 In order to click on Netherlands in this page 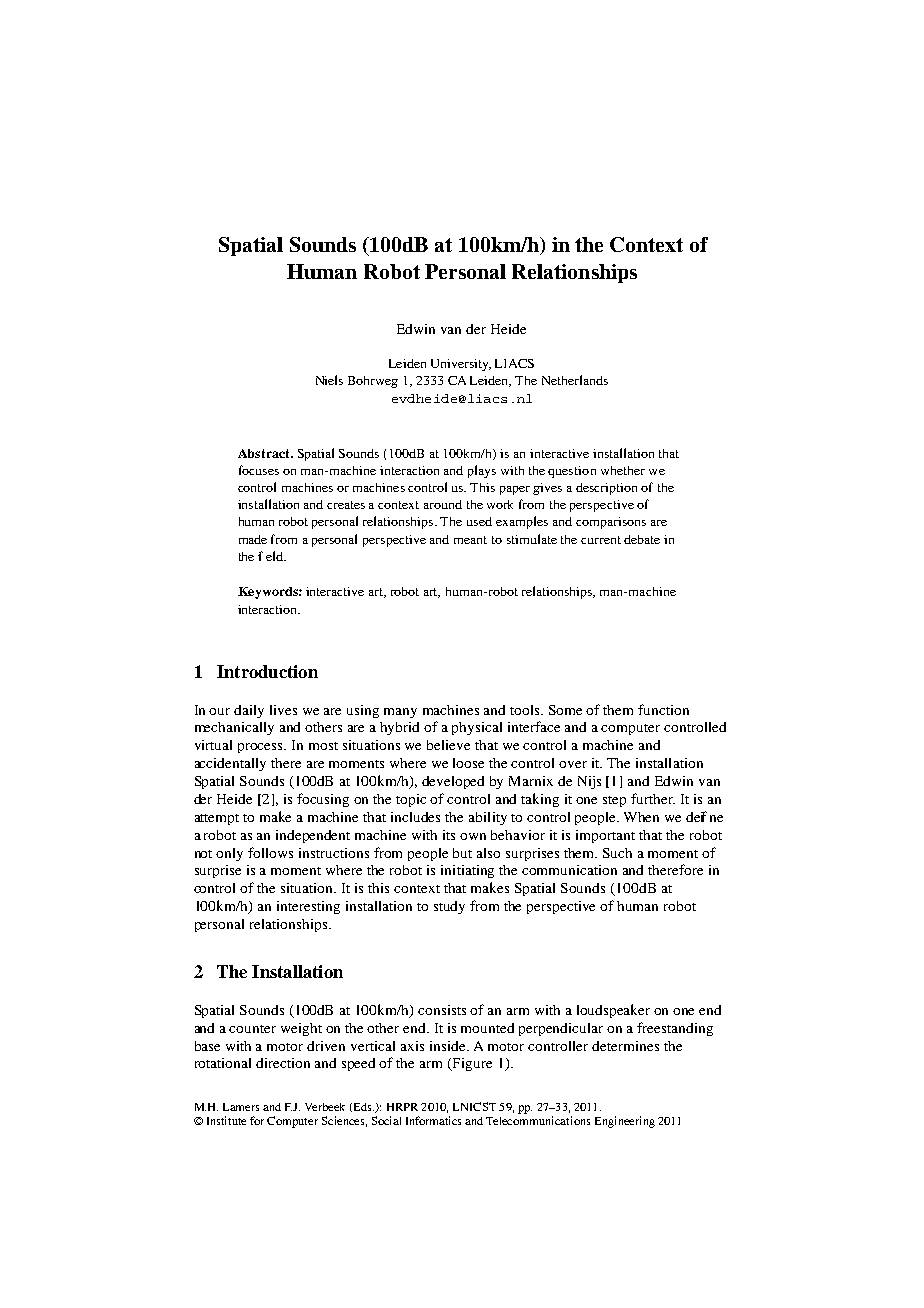, I will do `click(575, 380)`.
